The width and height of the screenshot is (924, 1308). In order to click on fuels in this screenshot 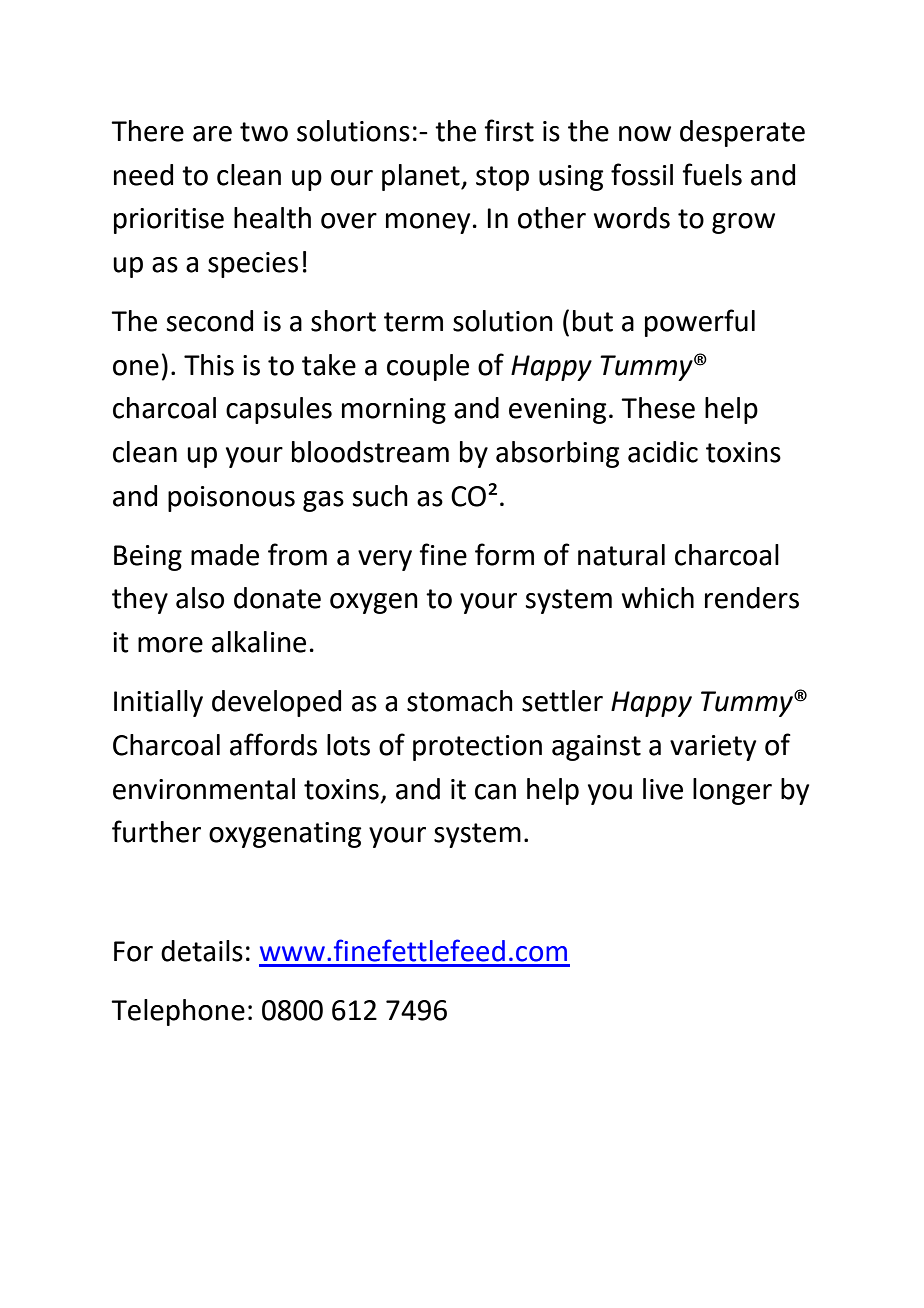, I will do `click(712, 174)`.
